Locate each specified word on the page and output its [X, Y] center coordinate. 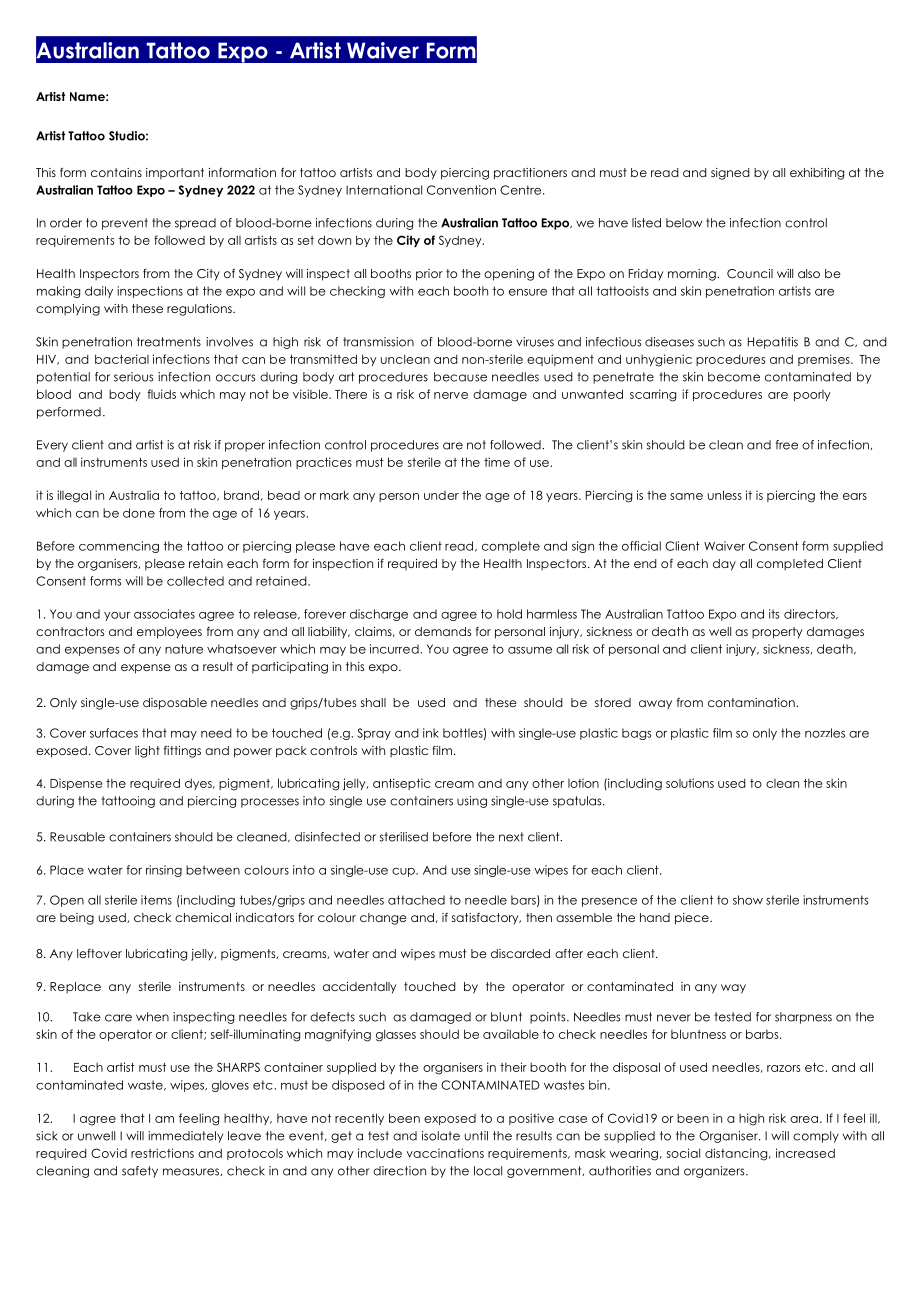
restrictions [162, 1153]
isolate [441, 1136]
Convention [461, 190]
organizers [715, 1172]
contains [116, 172]
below [684, 223]
